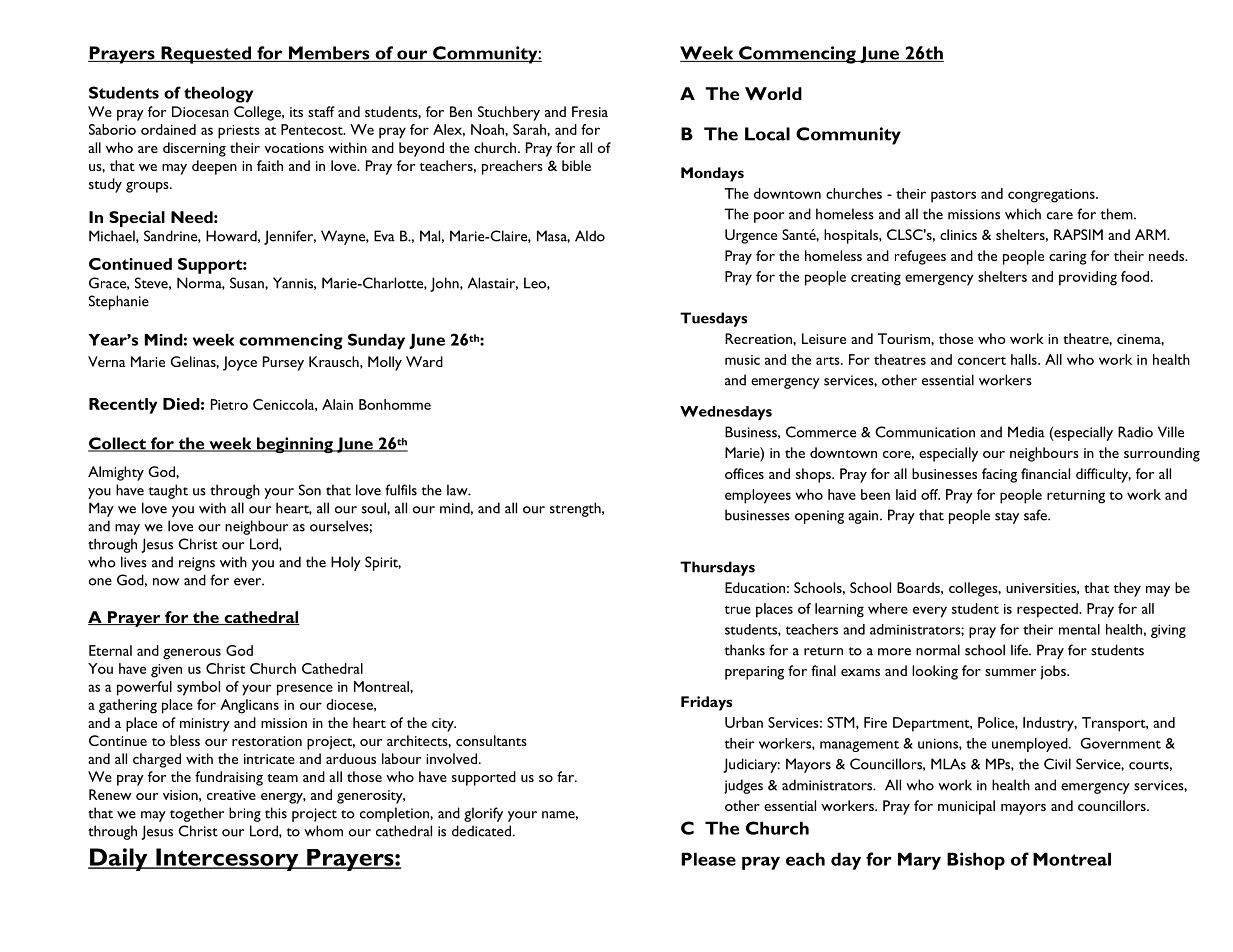 This screenshot has height=952, width=1233. What do you see at coordinates (773, 93) in the screenshot?
I see `World` at bounding box center [773, 93].
